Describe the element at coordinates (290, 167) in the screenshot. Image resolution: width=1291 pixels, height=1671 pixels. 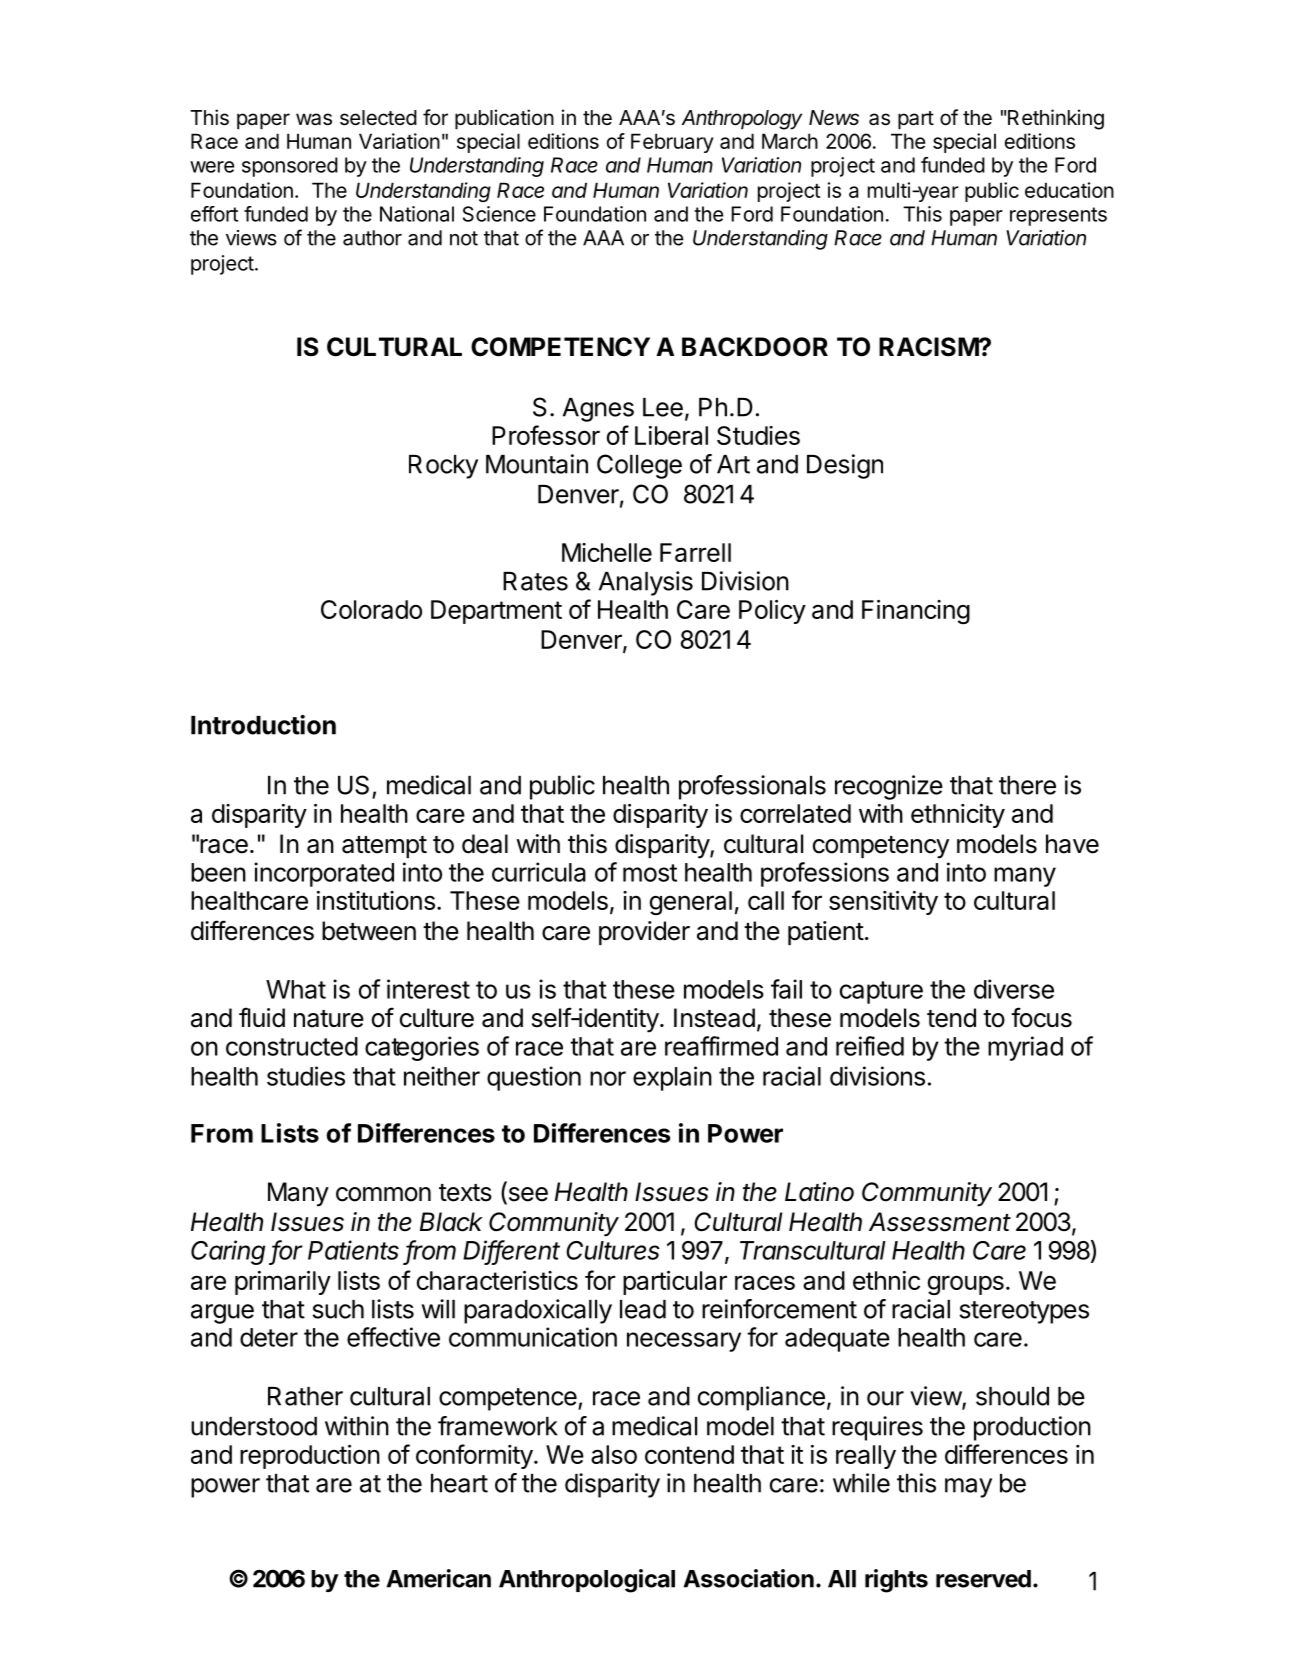
I see `sponsored` at that location.
